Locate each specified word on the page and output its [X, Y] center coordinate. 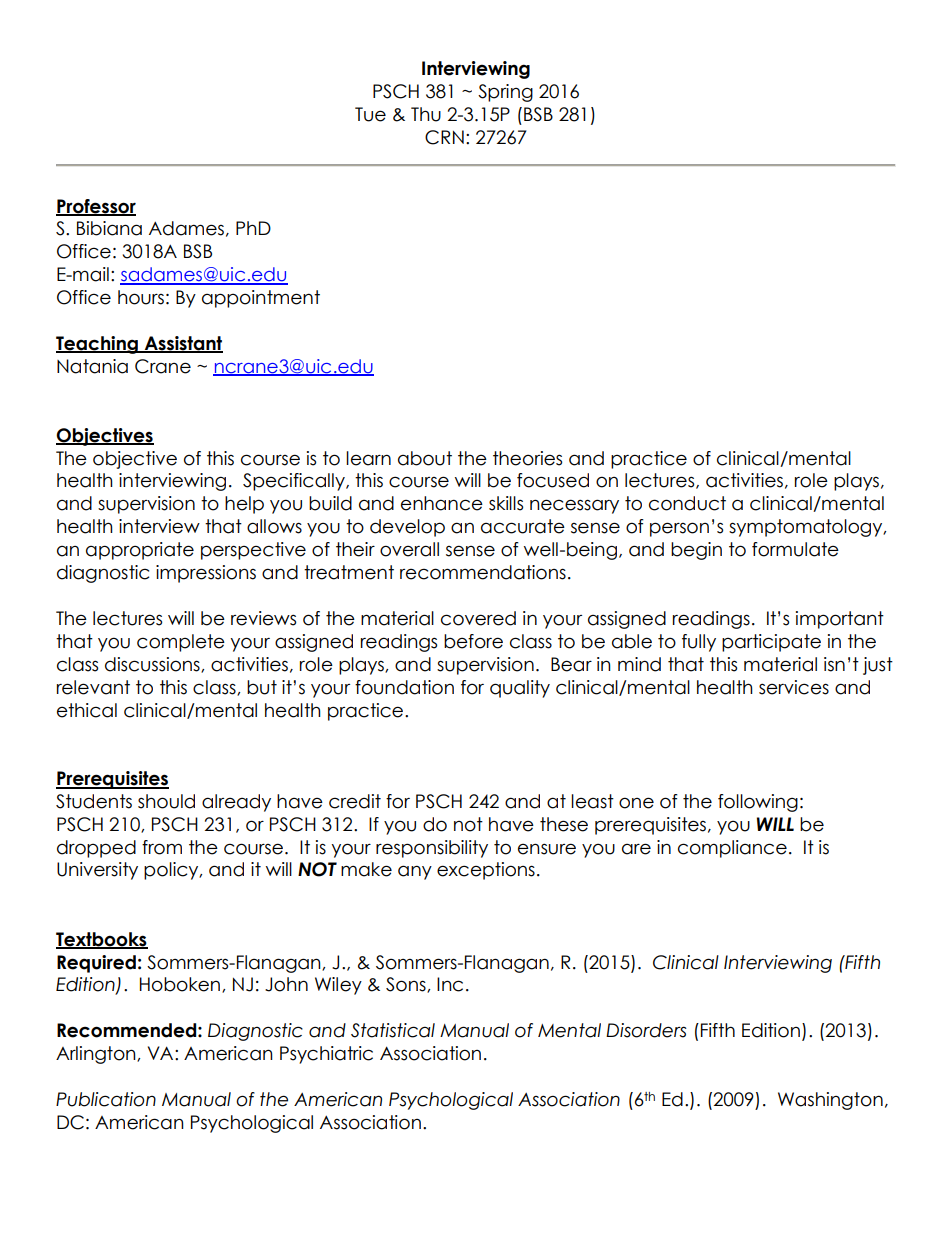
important [840, 620]
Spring [505, 93]
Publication [106, 1099]
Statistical [393, 1030]
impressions [206, 574]
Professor [96, 207]
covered [478, 618]
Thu [426, 114]
